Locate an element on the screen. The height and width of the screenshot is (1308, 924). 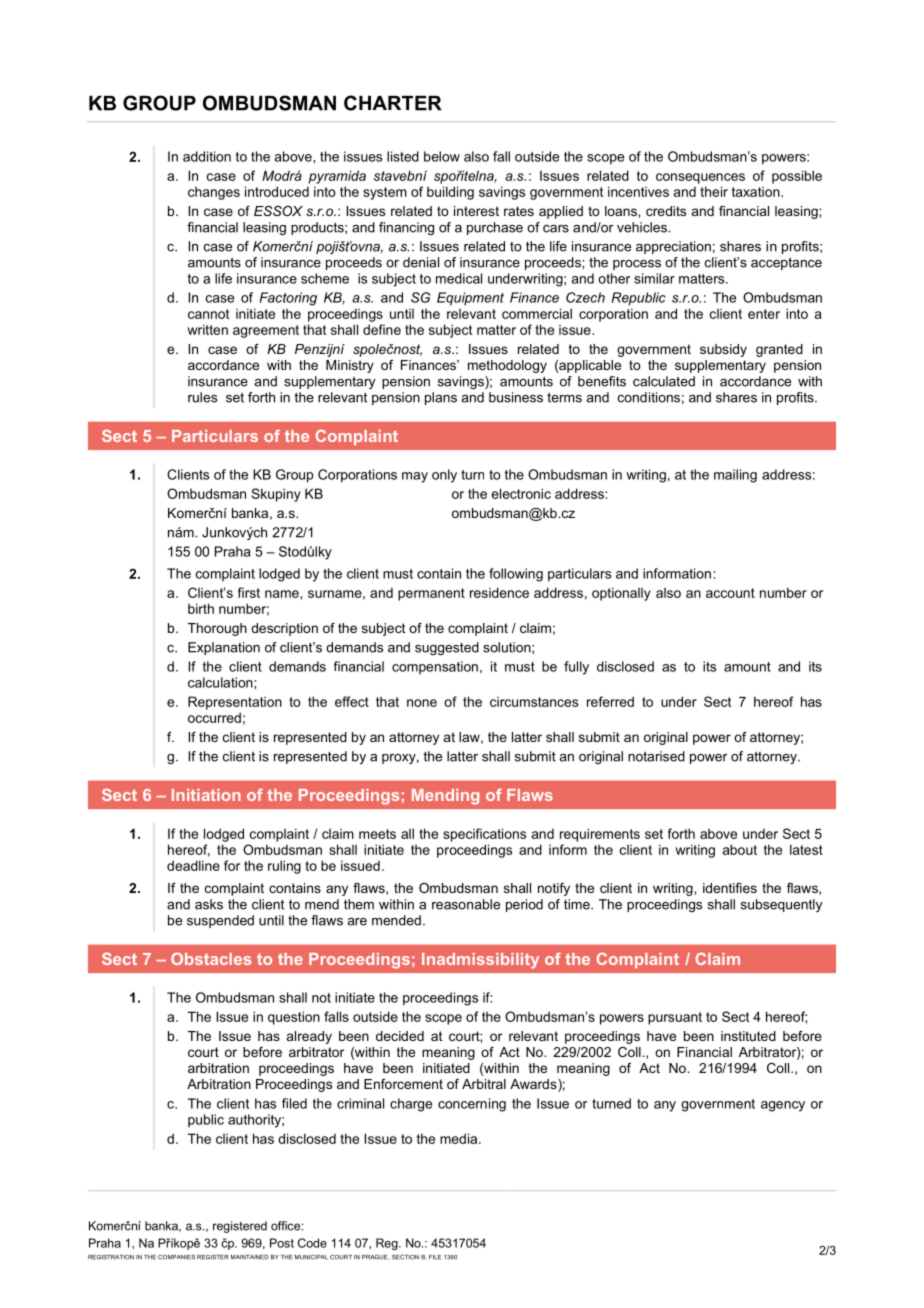
calculated is located at coordinates (664, 381).
